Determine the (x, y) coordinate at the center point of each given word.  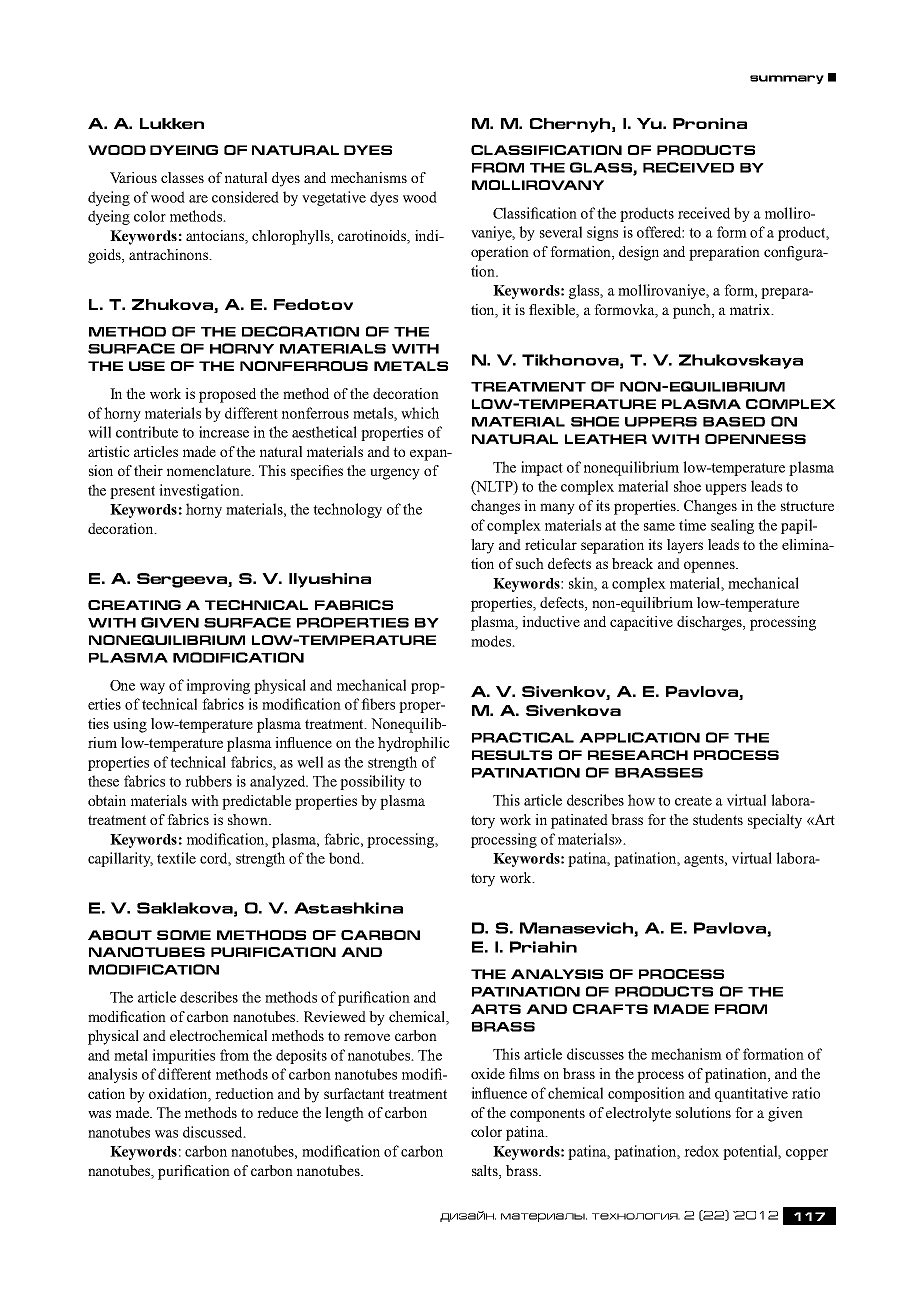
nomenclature (210, 470)
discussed (214, 1132)
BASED (734, 422)
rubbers (208, 781)
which (420, 413)
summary (787, 79)
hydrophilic (414, 744)
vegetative (334, 198)
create (693, 801)
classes (182, 177)
